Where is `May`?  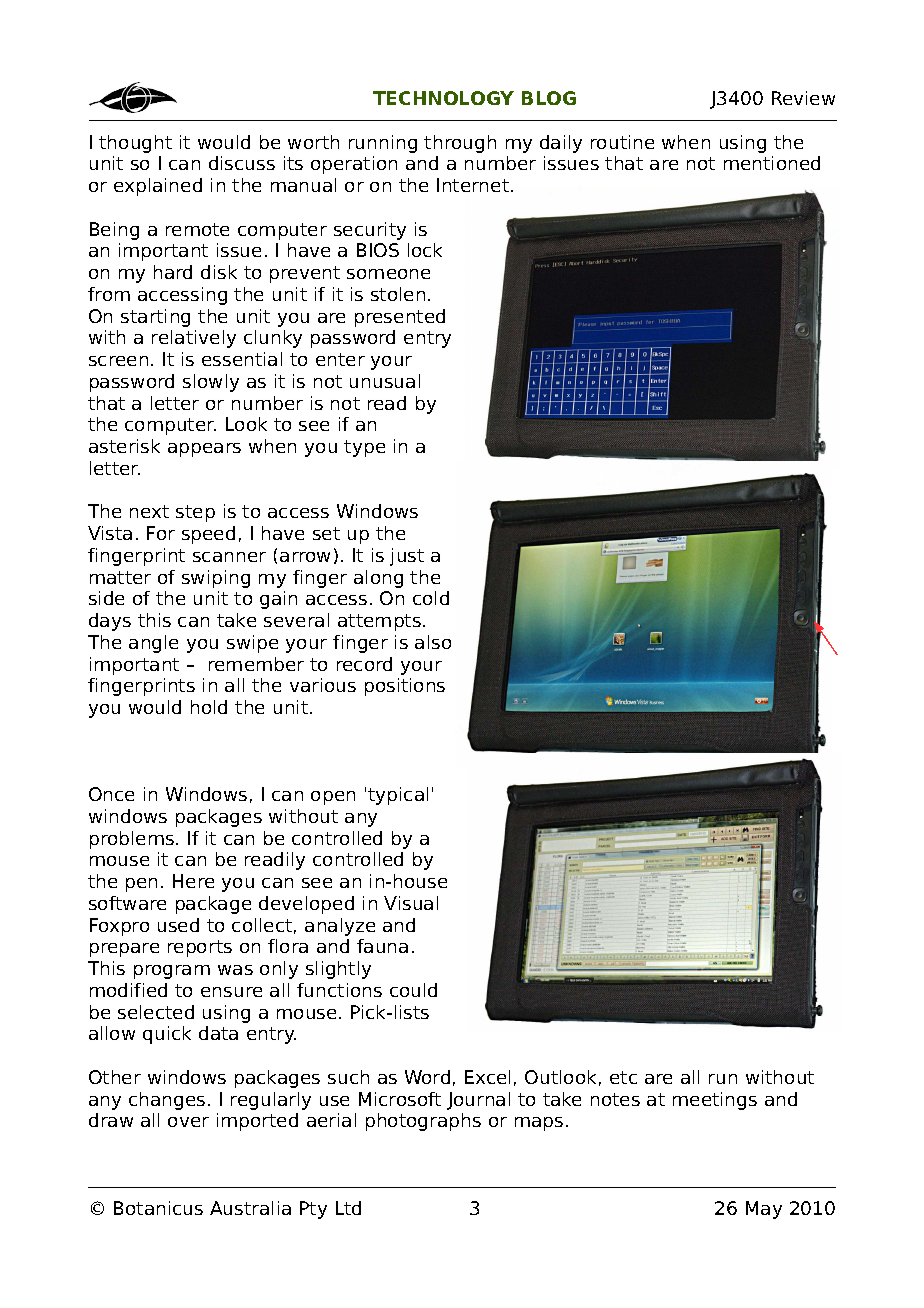
May is located at coordinates (764, 1210).
